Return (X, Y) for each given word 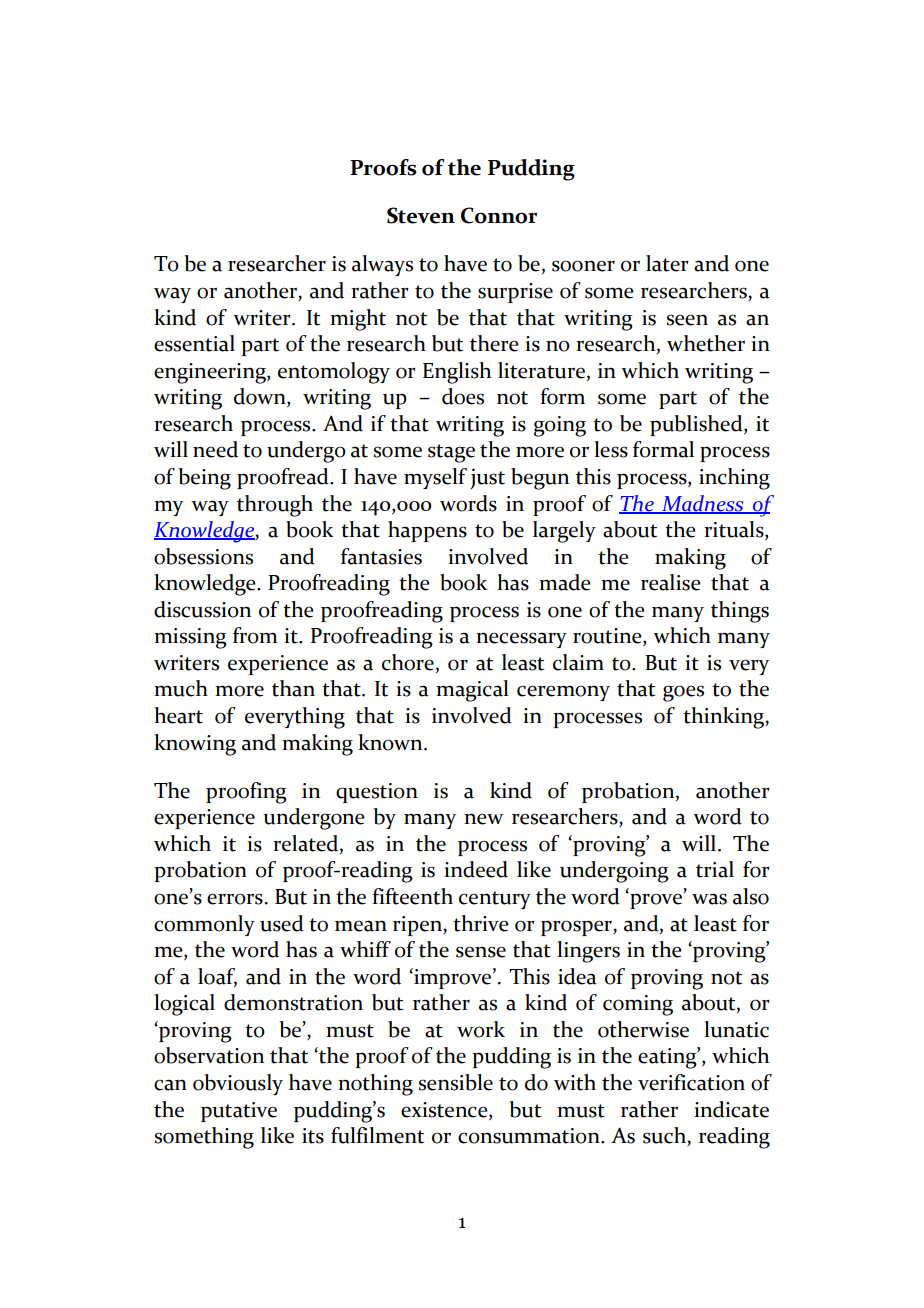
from (255, 635)
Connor (499, 215)
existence (445, 1110)
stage (451, 453)
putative (239, 1112)
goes (683, 693)
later (667, 263)
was (709, 899)
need (215, 449)
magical (472, 691)
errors (235, 899)
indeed (476, 869)
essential (194, 343)
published (697, 425)
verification (691, 1082)
